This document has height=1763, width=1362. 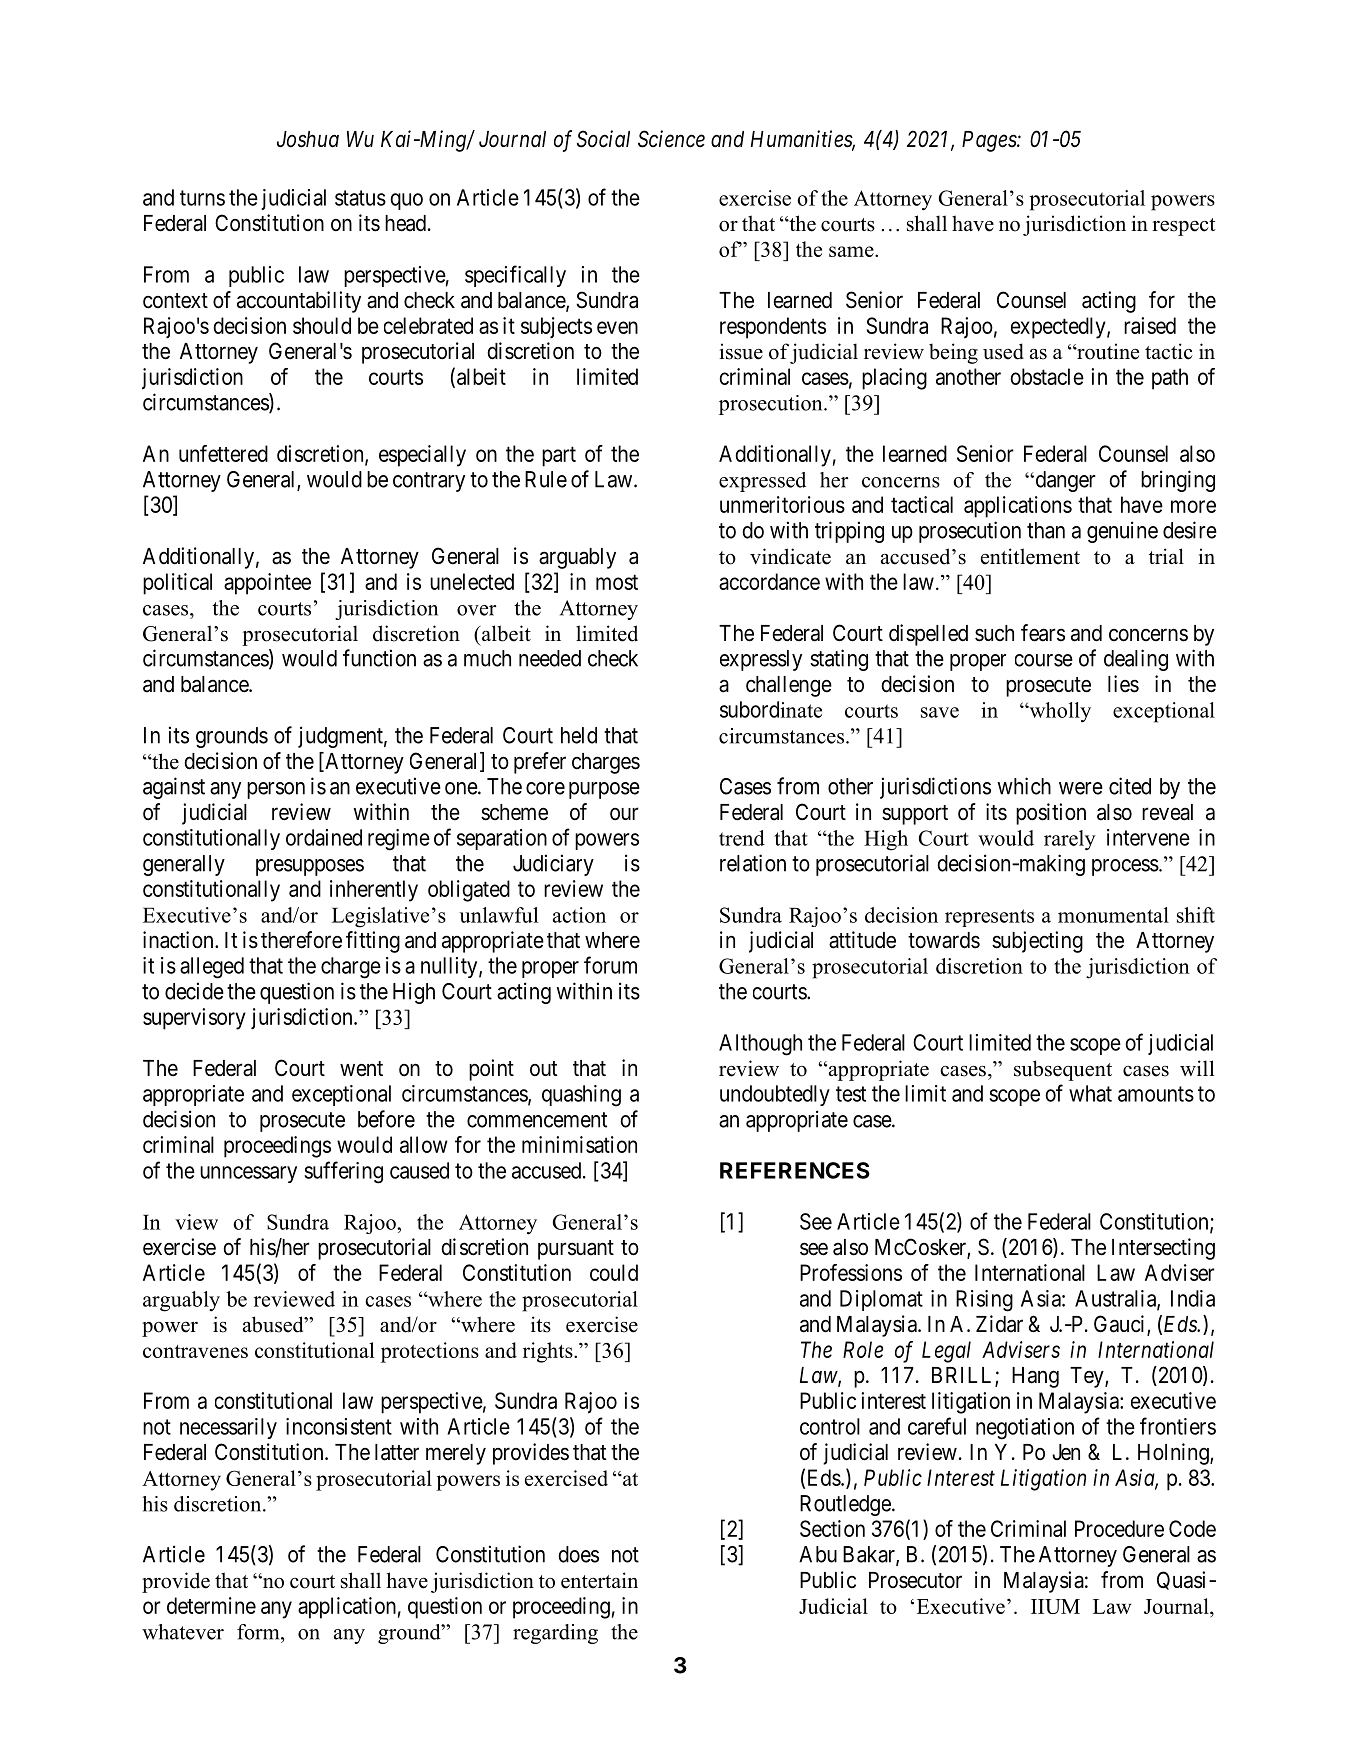 I want to click on Science, so click(x=671, y=139).
